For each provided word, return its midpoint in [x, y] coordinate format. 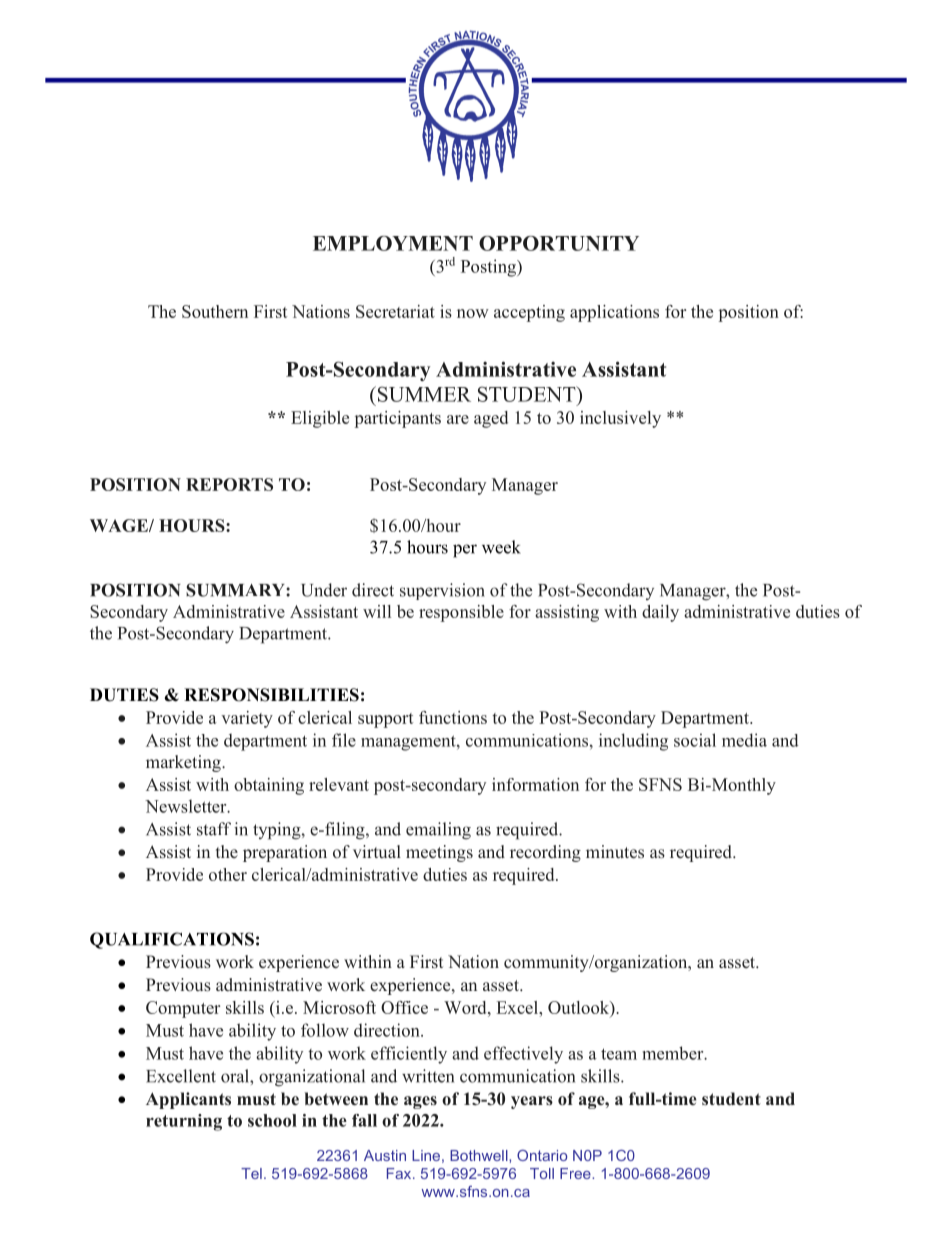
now [473, 313]
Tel [251, 1173]
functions [453, 717]
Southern [215, 311]
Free [576, 1173]
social [695, 740]
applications [614, 313]
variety [247, 719]
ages [420, 1102]
